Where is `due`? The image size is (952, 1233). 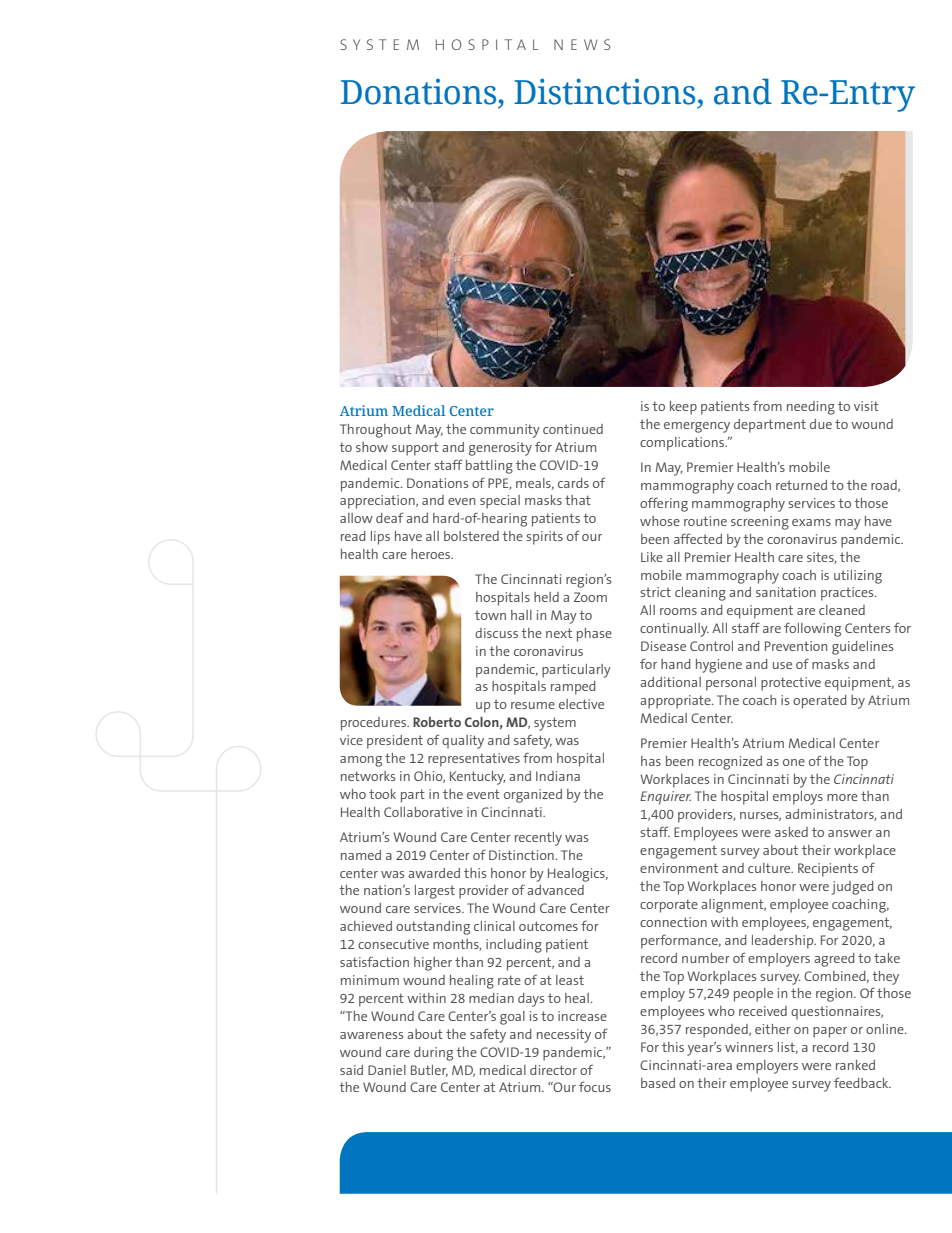 due is located at coordinates (821, 424).
